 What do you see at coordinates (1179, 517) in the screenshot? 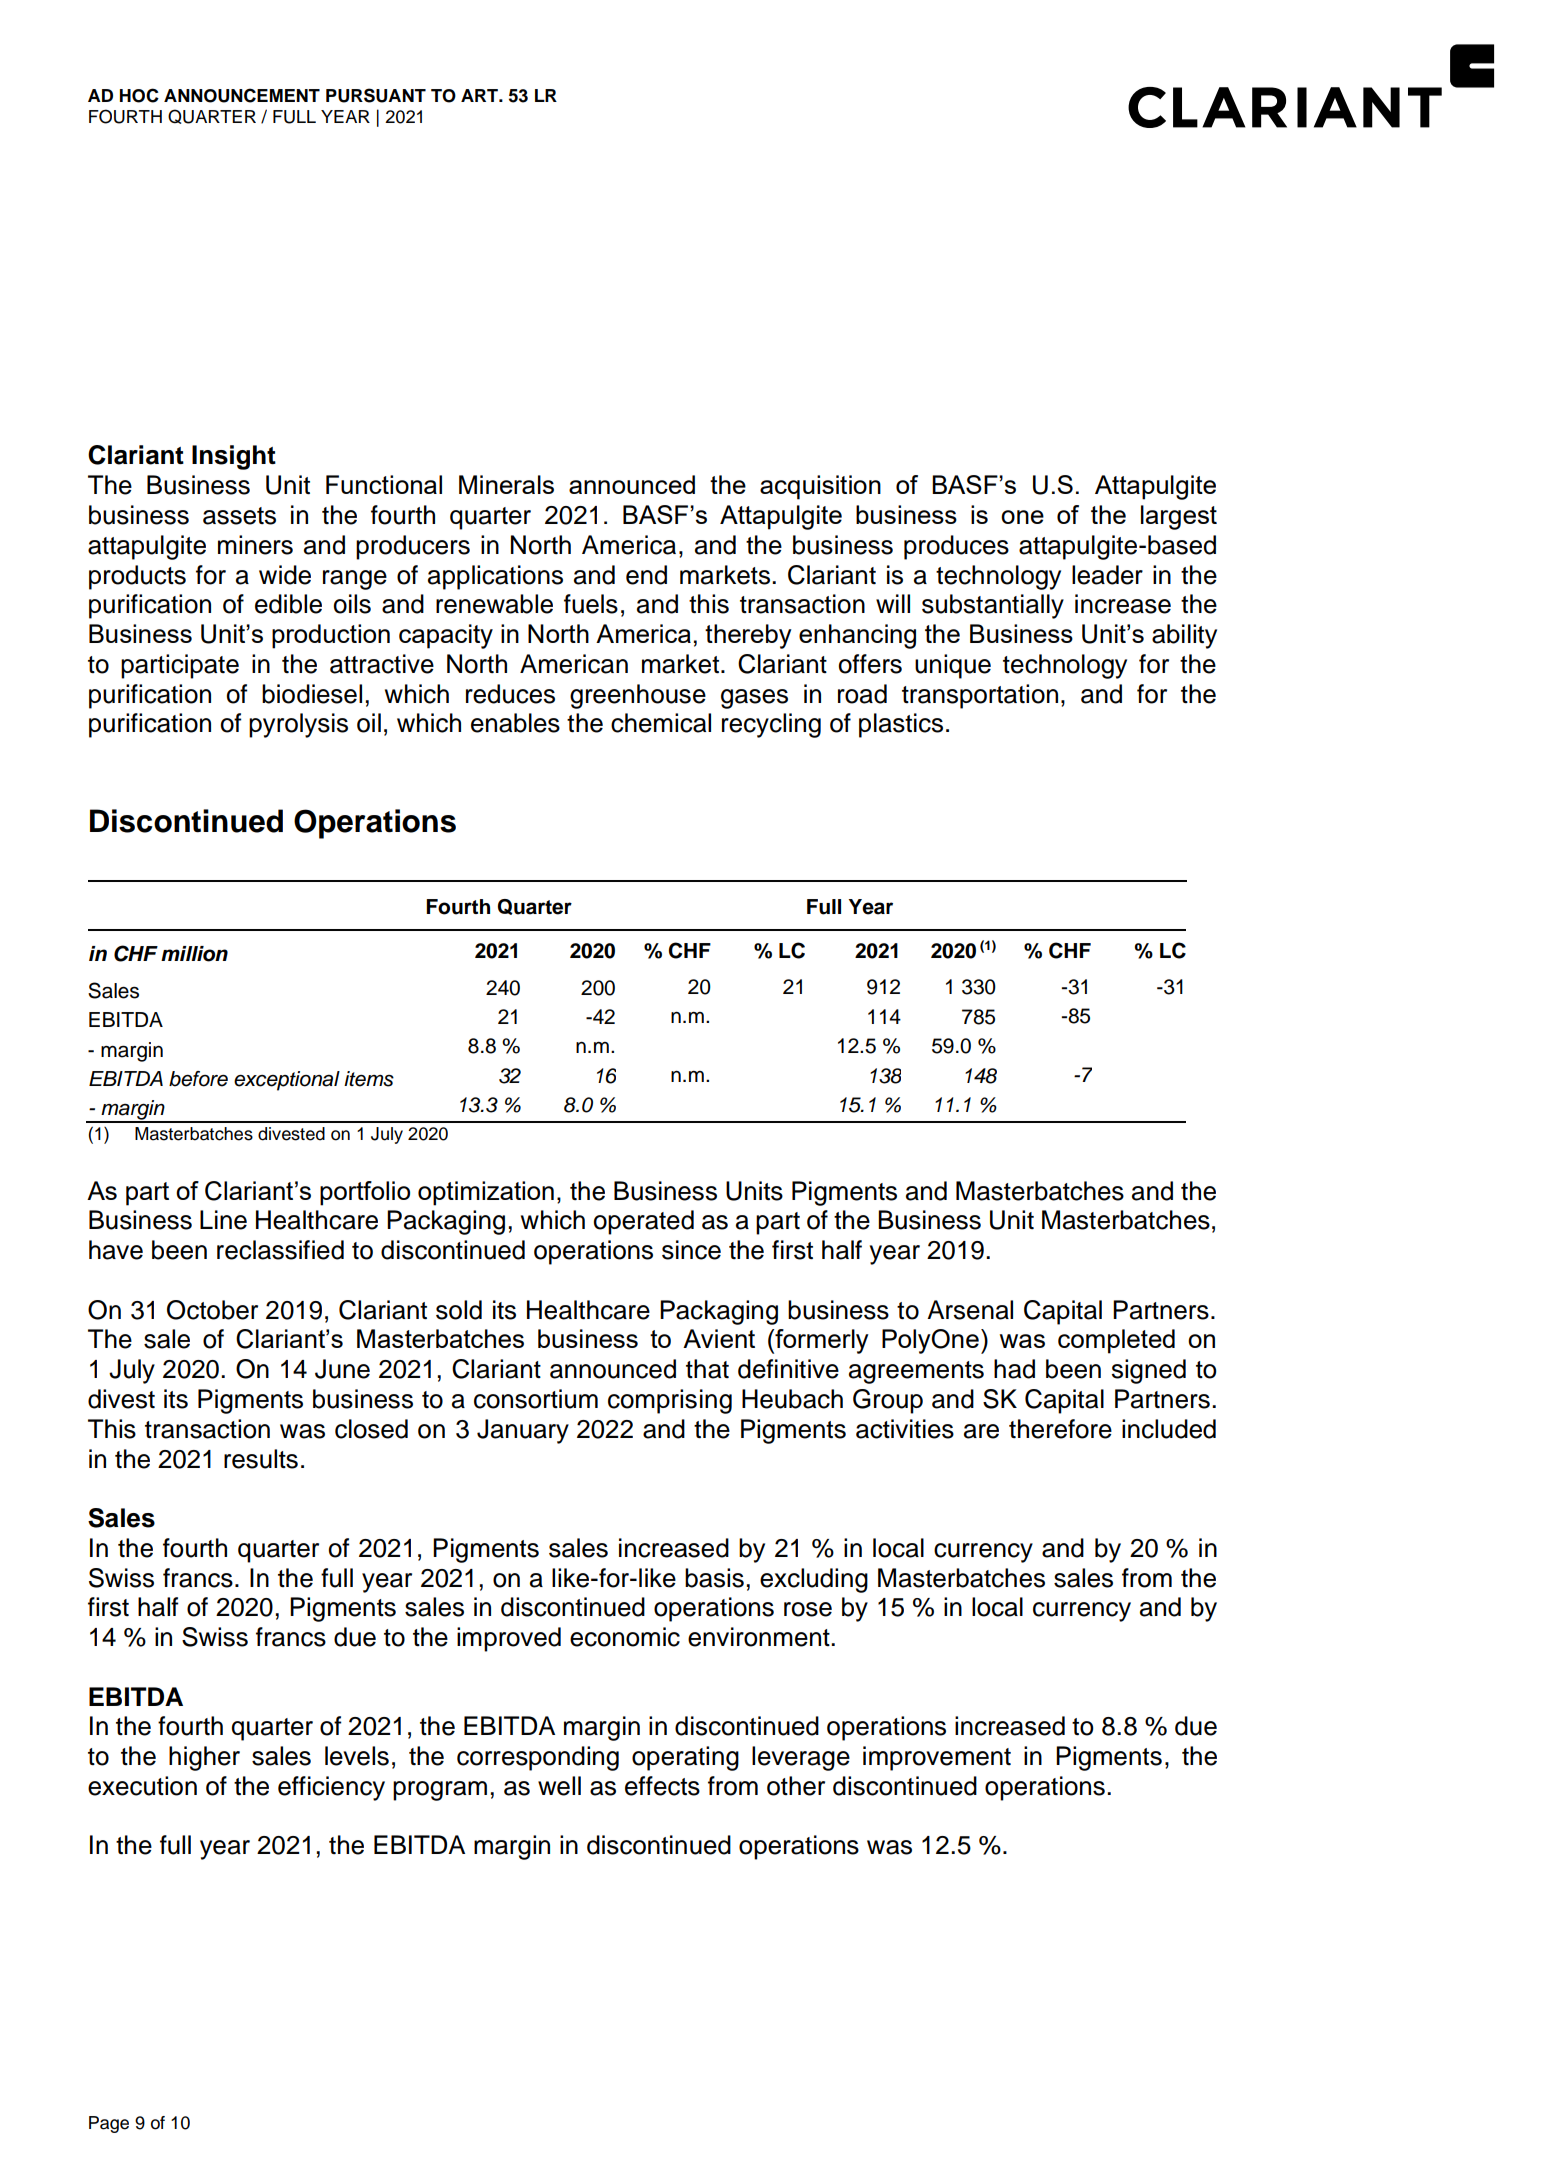
I see `largest` at bounding box center [1179, 517].
